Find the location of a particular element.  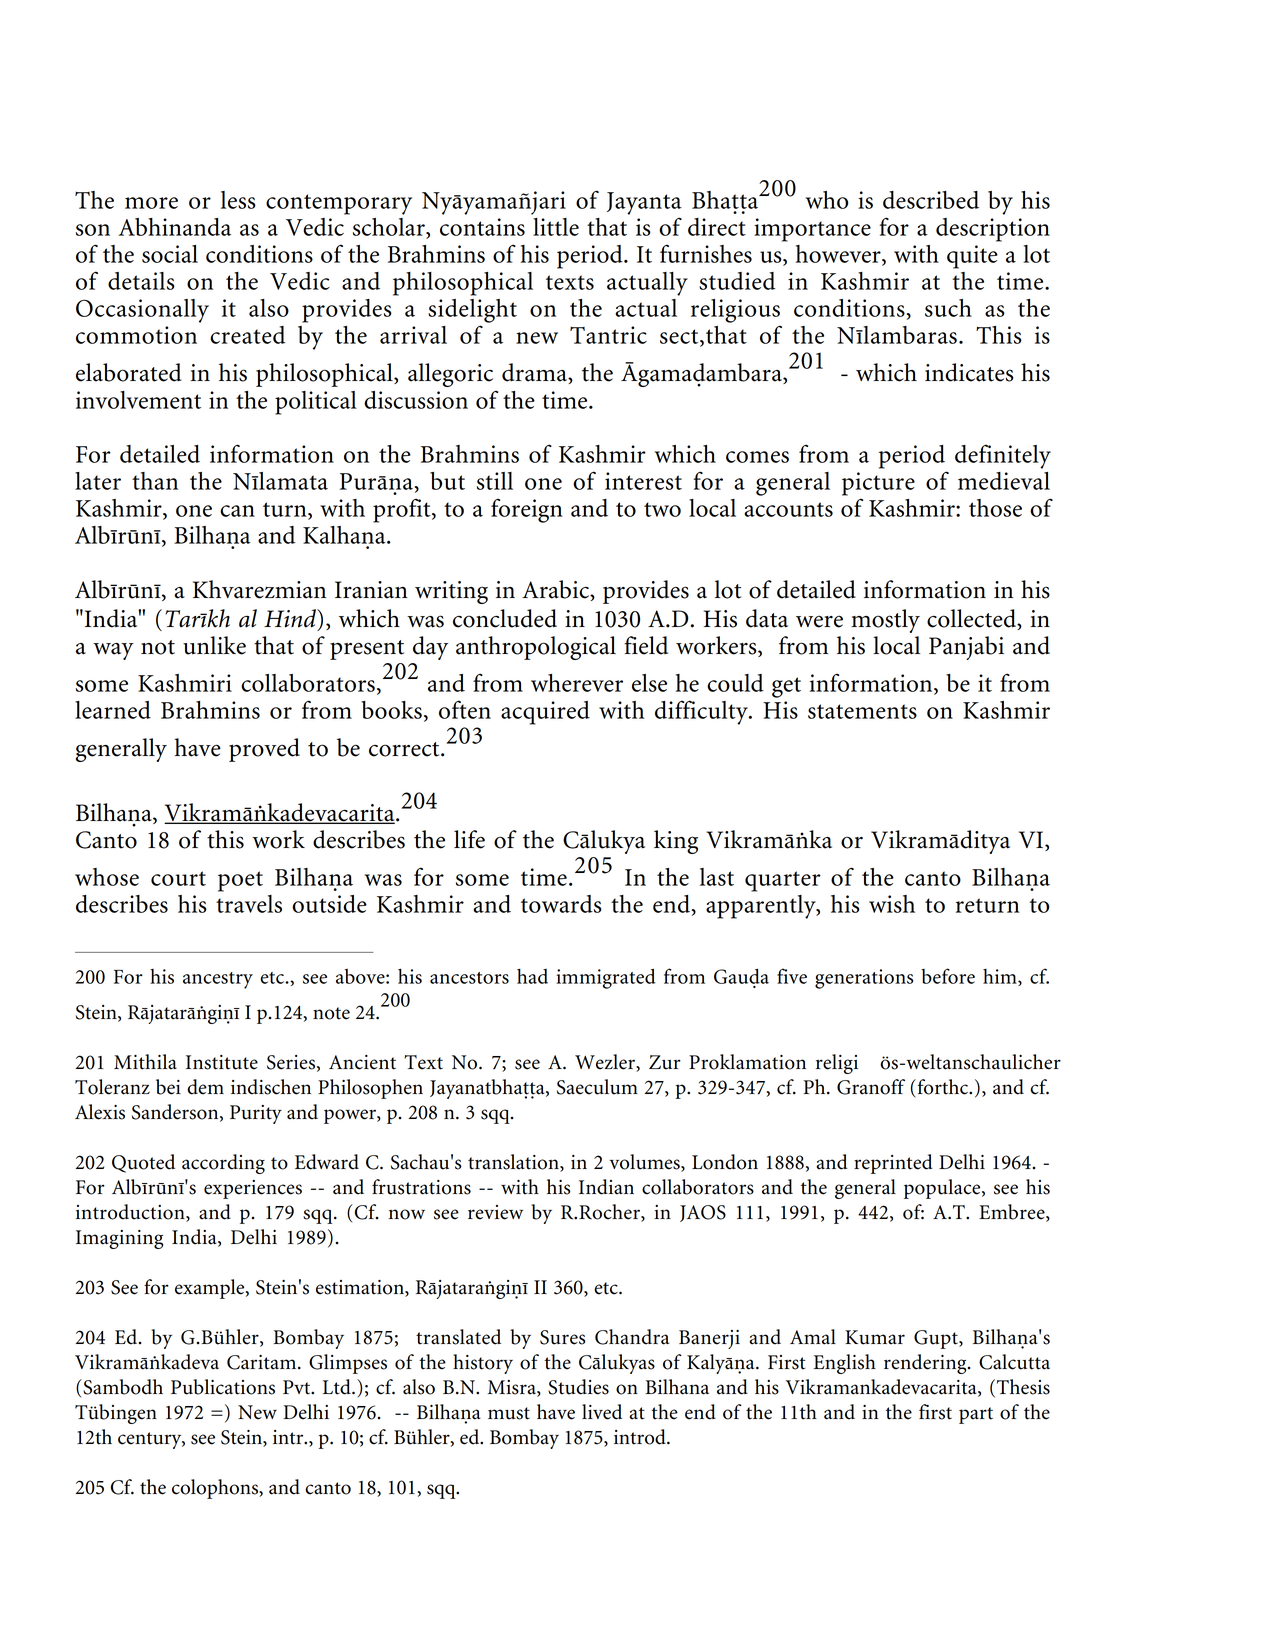

mostly is located at coordinates (885, 621).
